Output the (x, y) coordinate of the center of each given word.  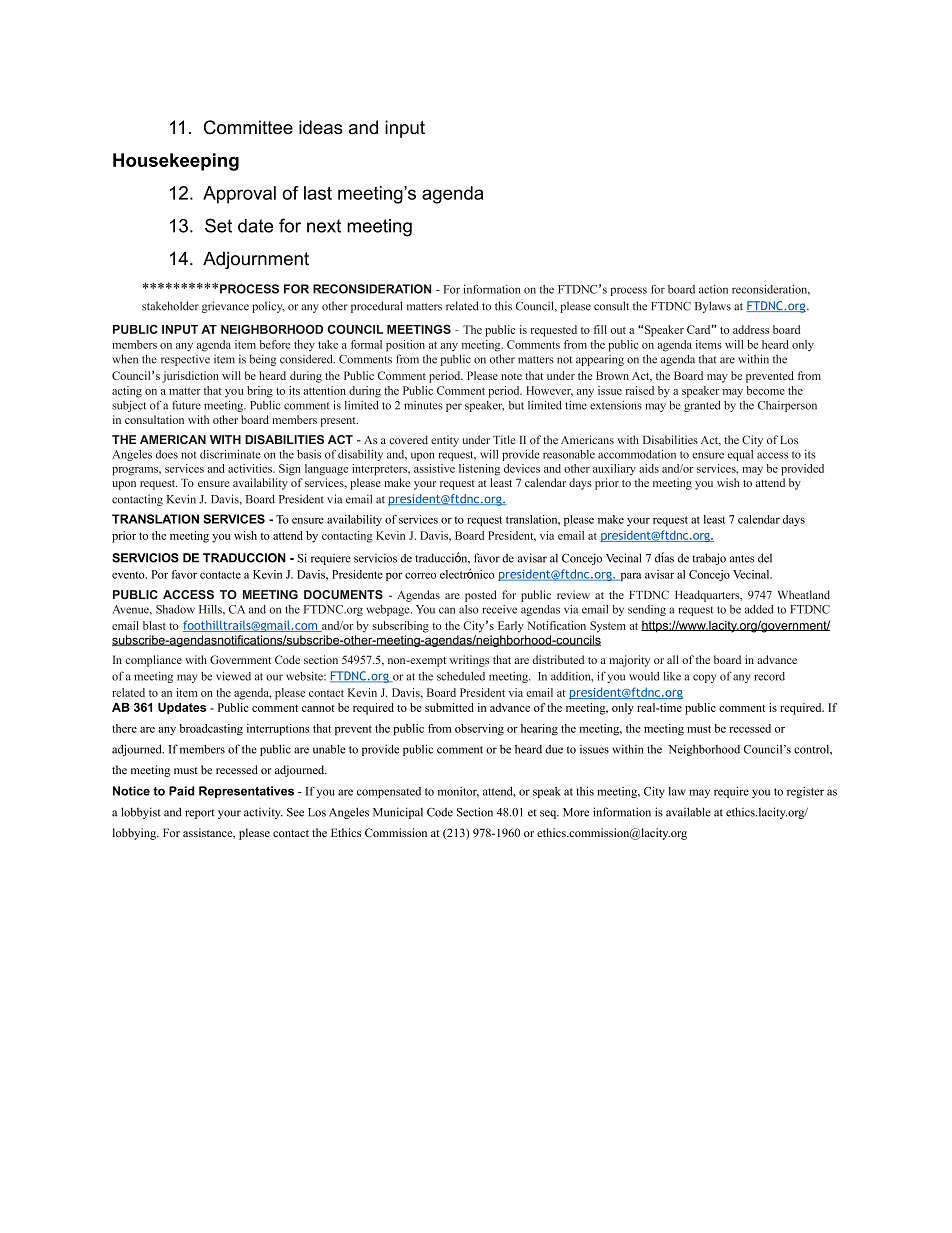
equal (740, 455)
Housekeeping (176, 162)
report (200, 814)
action (713, 289)
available (688, 812)
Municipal (398, 813)
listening (479, 470)
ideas (321, 127)
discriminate (230, 454)
